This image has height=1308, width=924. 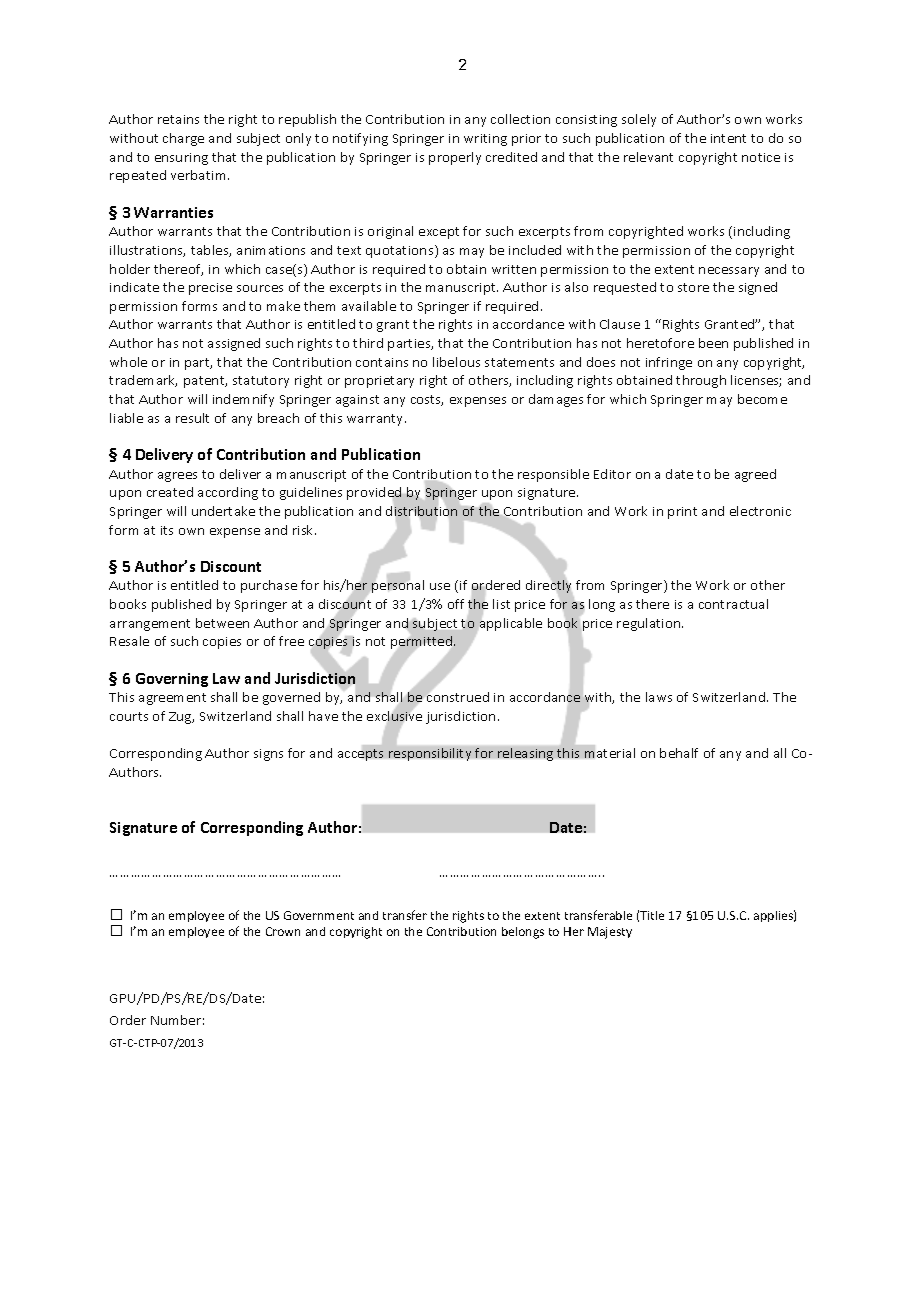 What do you see at coordinates (223, 511) in the image?
I see `undertake` at bounding box center [223, 511].
